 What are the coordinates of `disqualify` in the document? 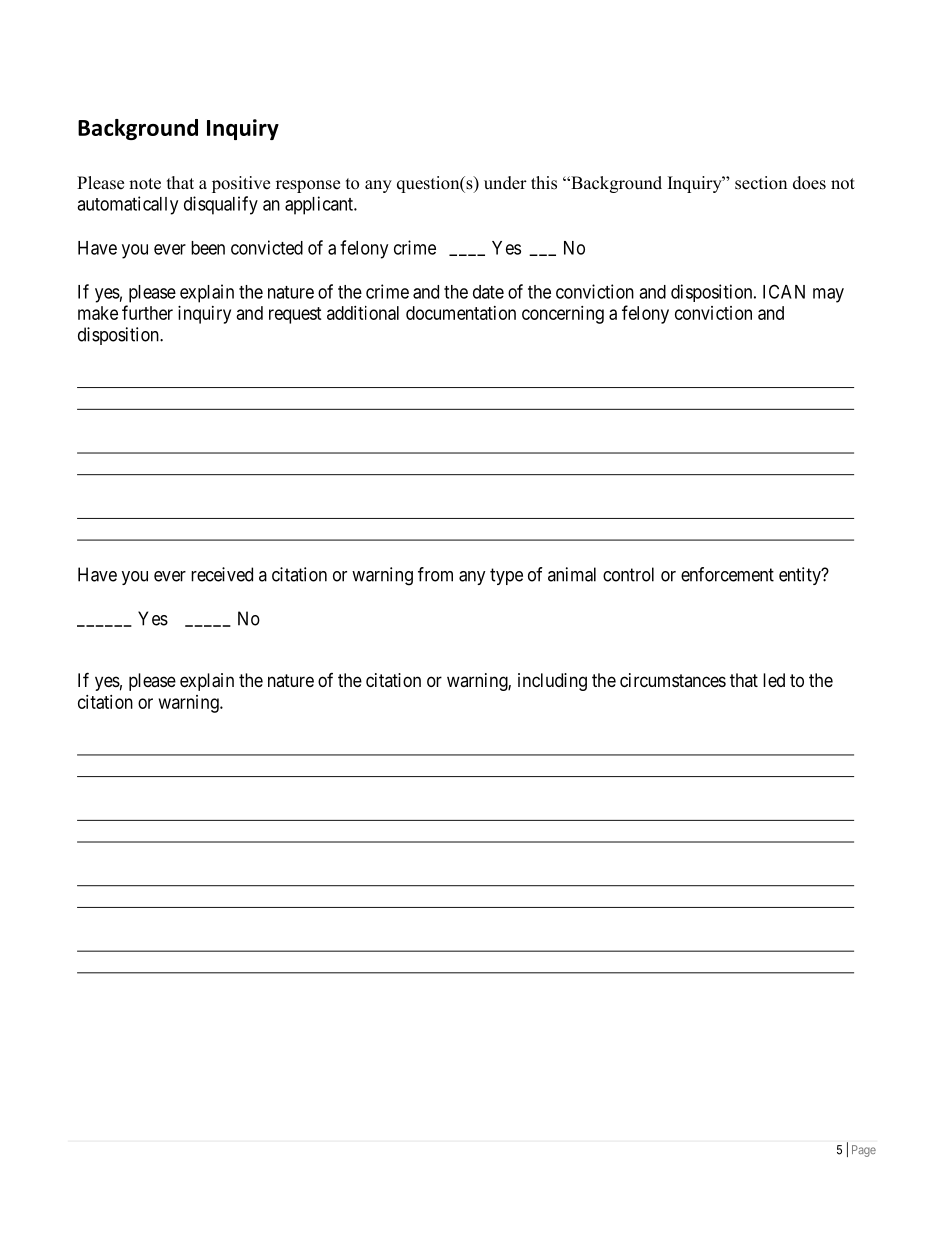 It's located at (221, 205).
